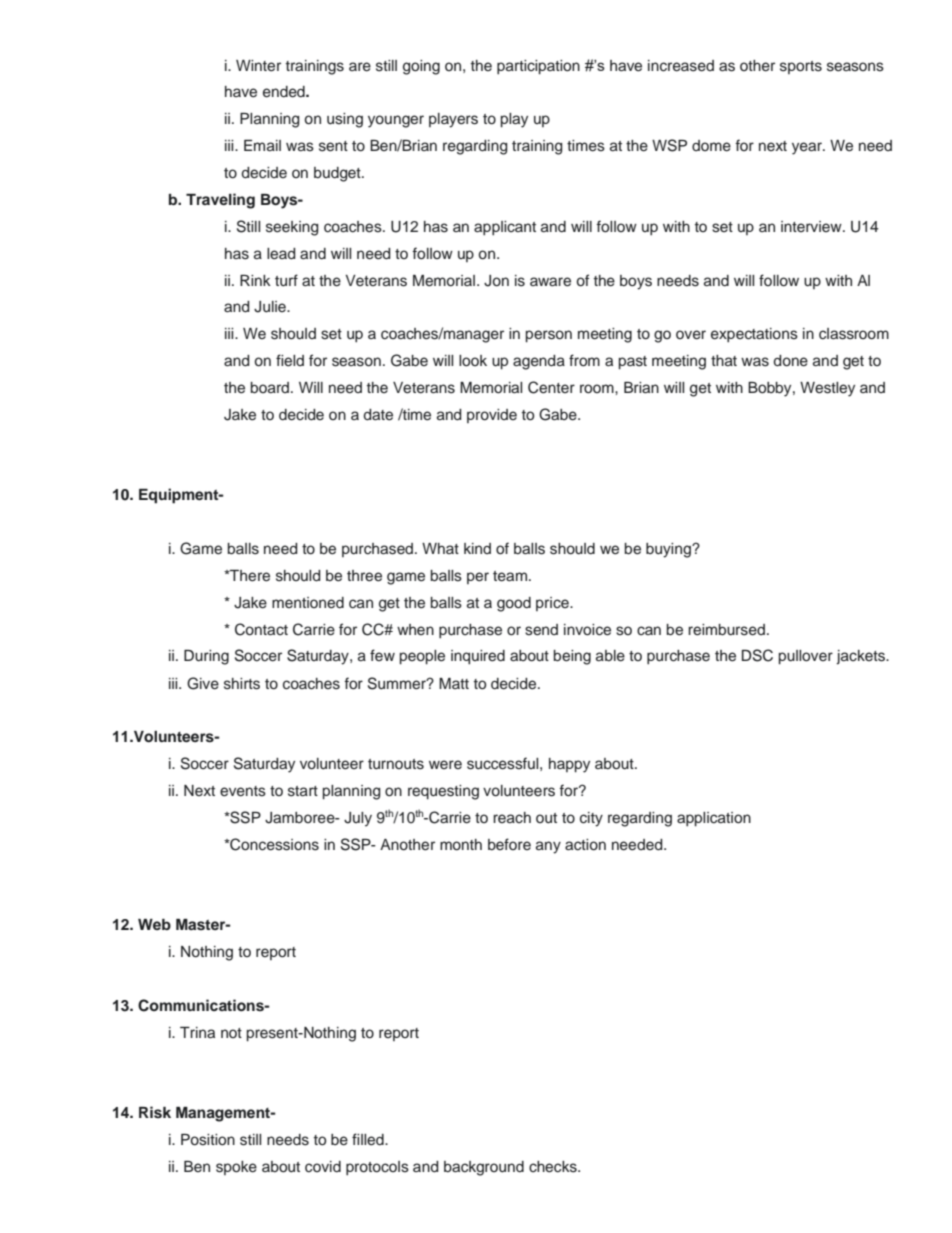 The height and width of the screenshot is (1233, 952). I want to click on background, so click(484, 1168).
